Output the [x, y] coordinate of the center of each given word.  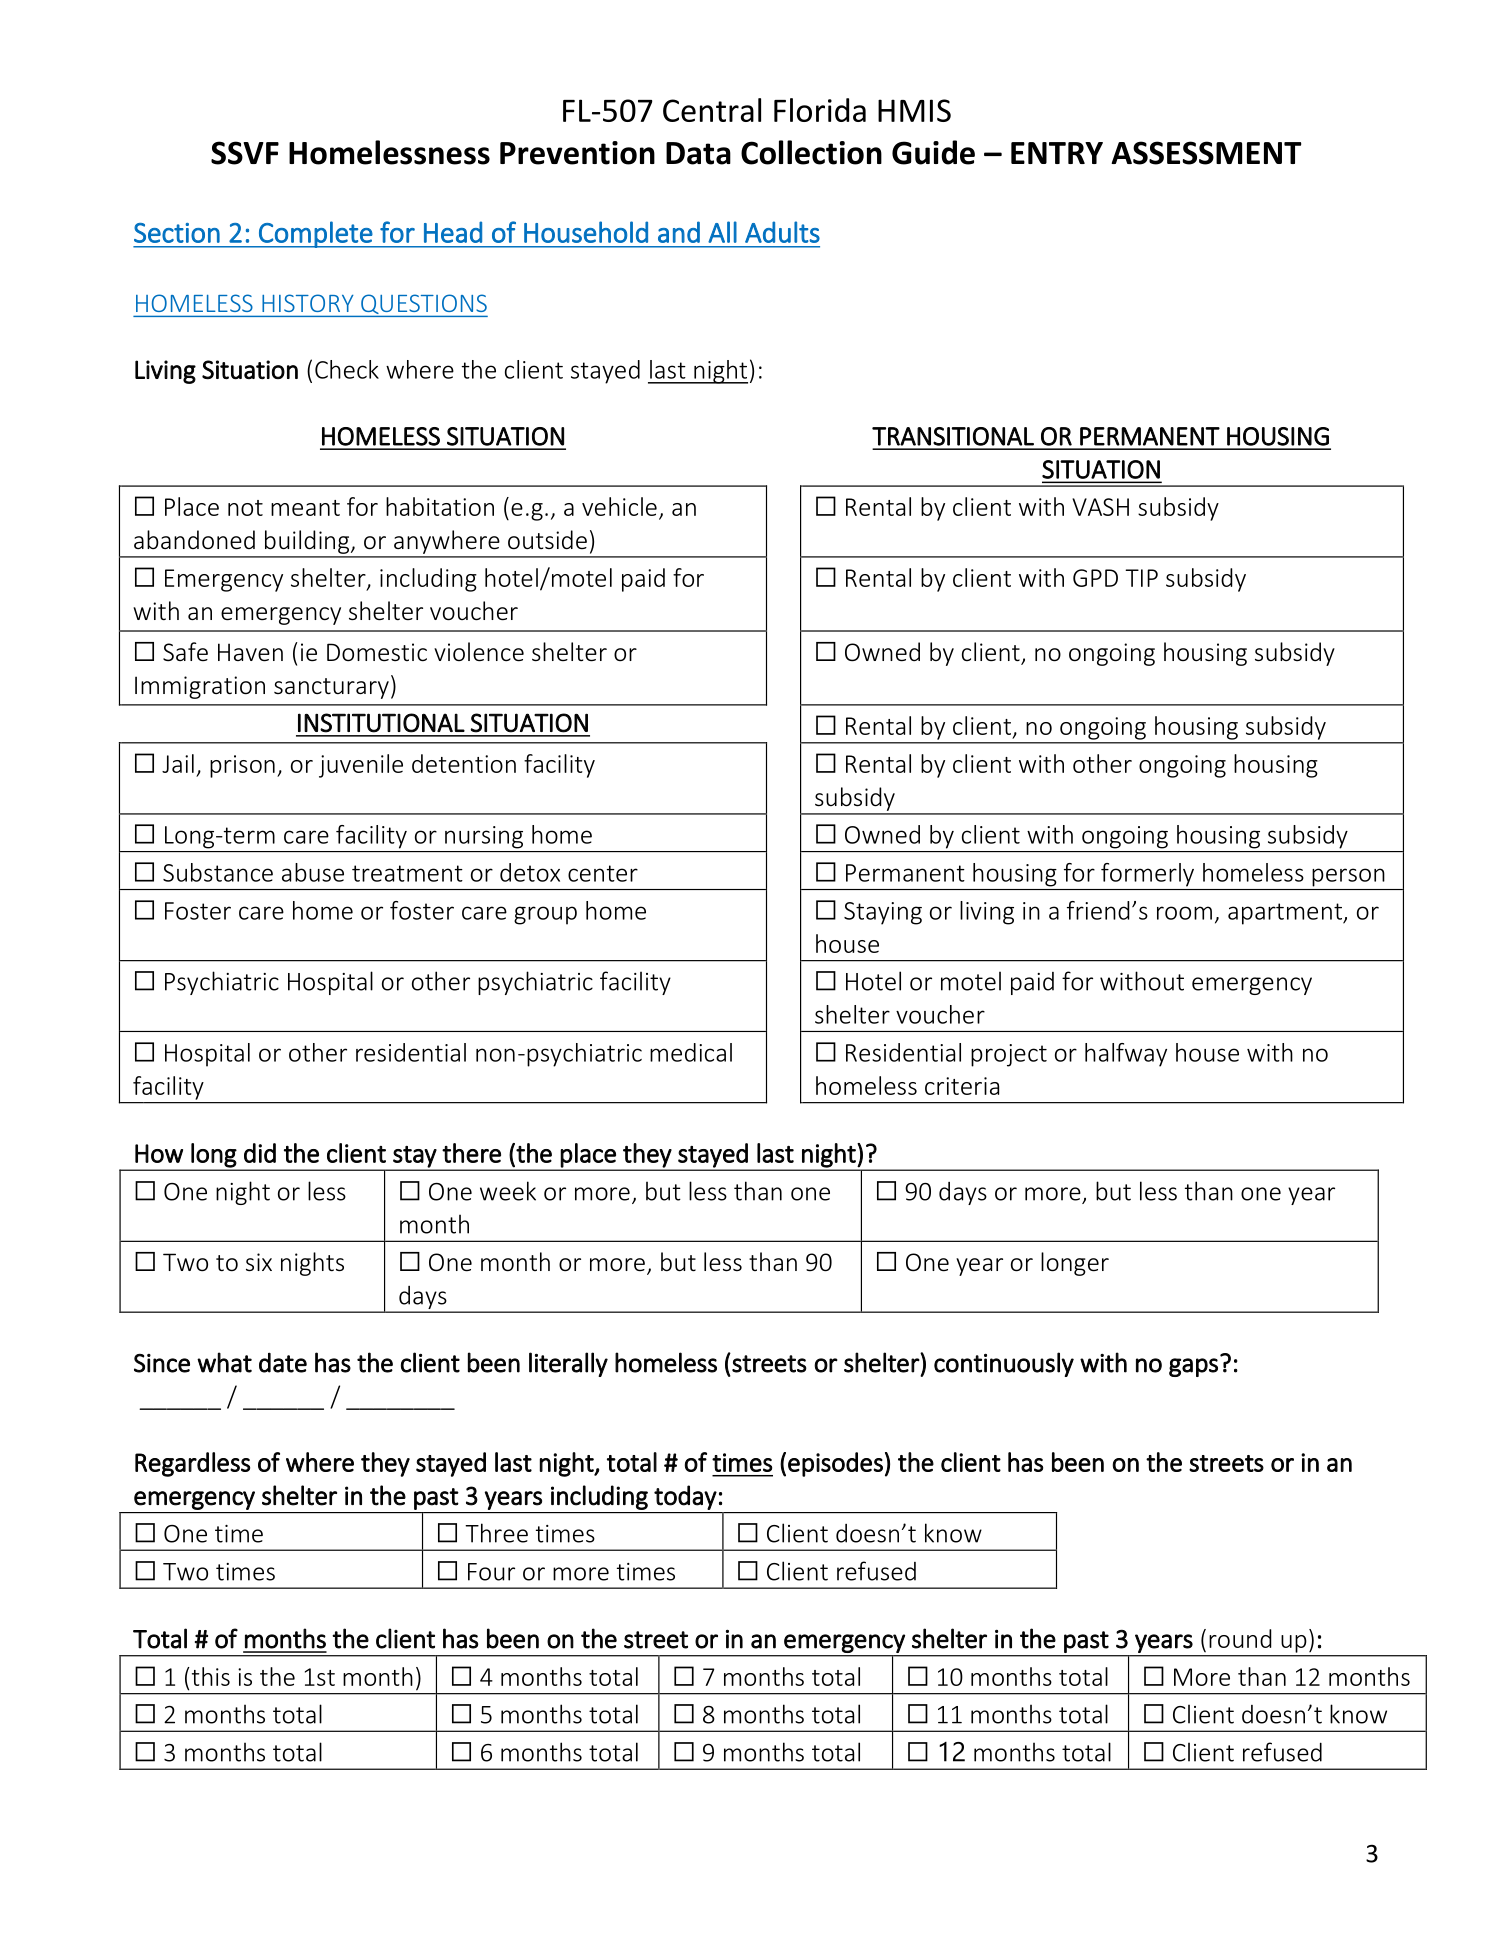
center [603, 873]
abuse [313, 872]
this [209, 1676]
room [1184, 913]
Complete [315, 234]
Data [698, 153]
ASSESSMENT [1206, 153]
